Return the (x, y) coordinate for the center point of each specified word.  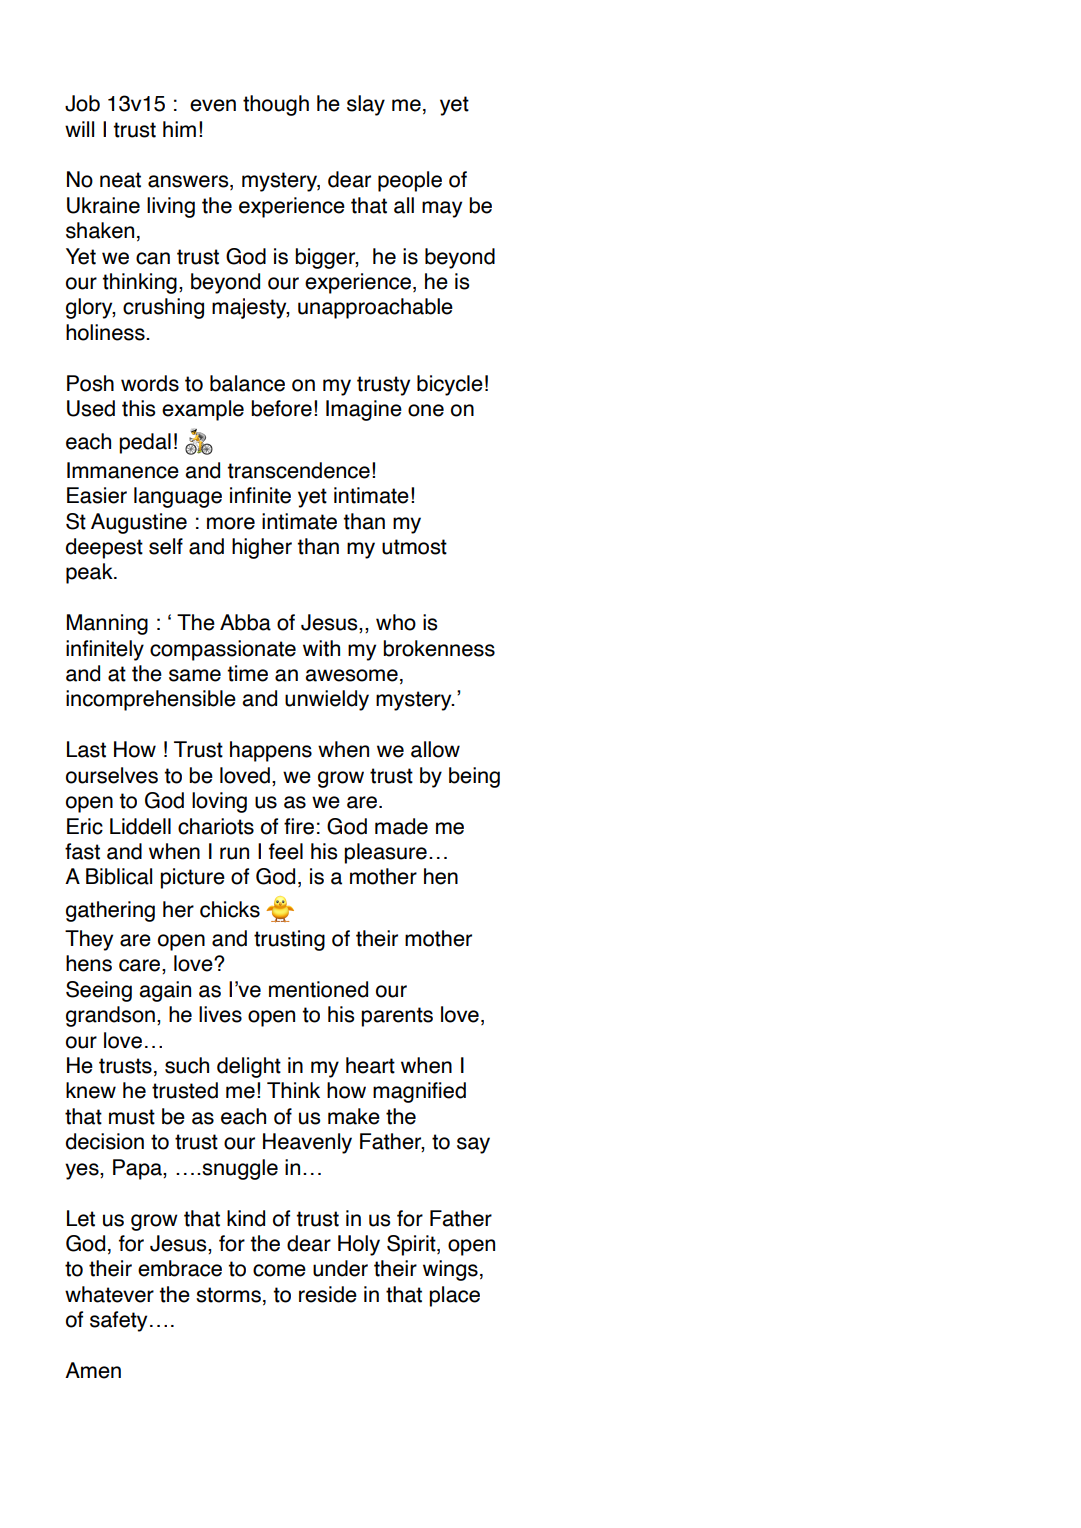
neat (120, 180)
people (410, 181)
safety (118, 1321)
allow (435, 749)
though (276, 105)
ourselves (112, 775)
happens (271, 751)
